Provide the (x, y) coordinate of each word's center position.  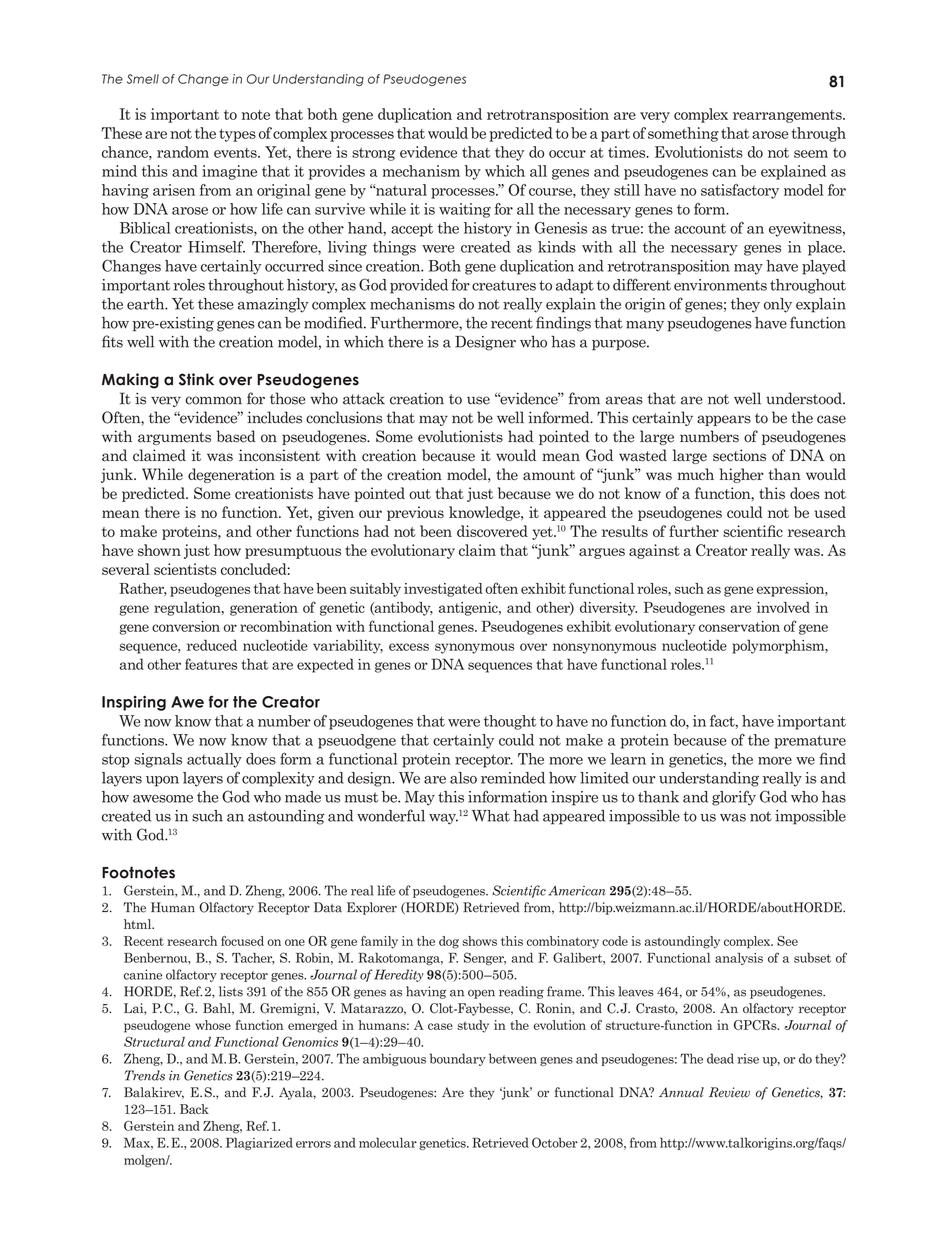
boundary (458, 1059)
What (491, 816)
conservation (739, 626)
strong (373, 154)
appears (724, 420)
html (139, 924)
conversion (186, 626)
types (237, 135)
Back (194, 1109)
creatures (504, 285)
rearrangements (788, 116)
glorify (734, 798)
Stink (196, 379)
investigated (443, 590)
